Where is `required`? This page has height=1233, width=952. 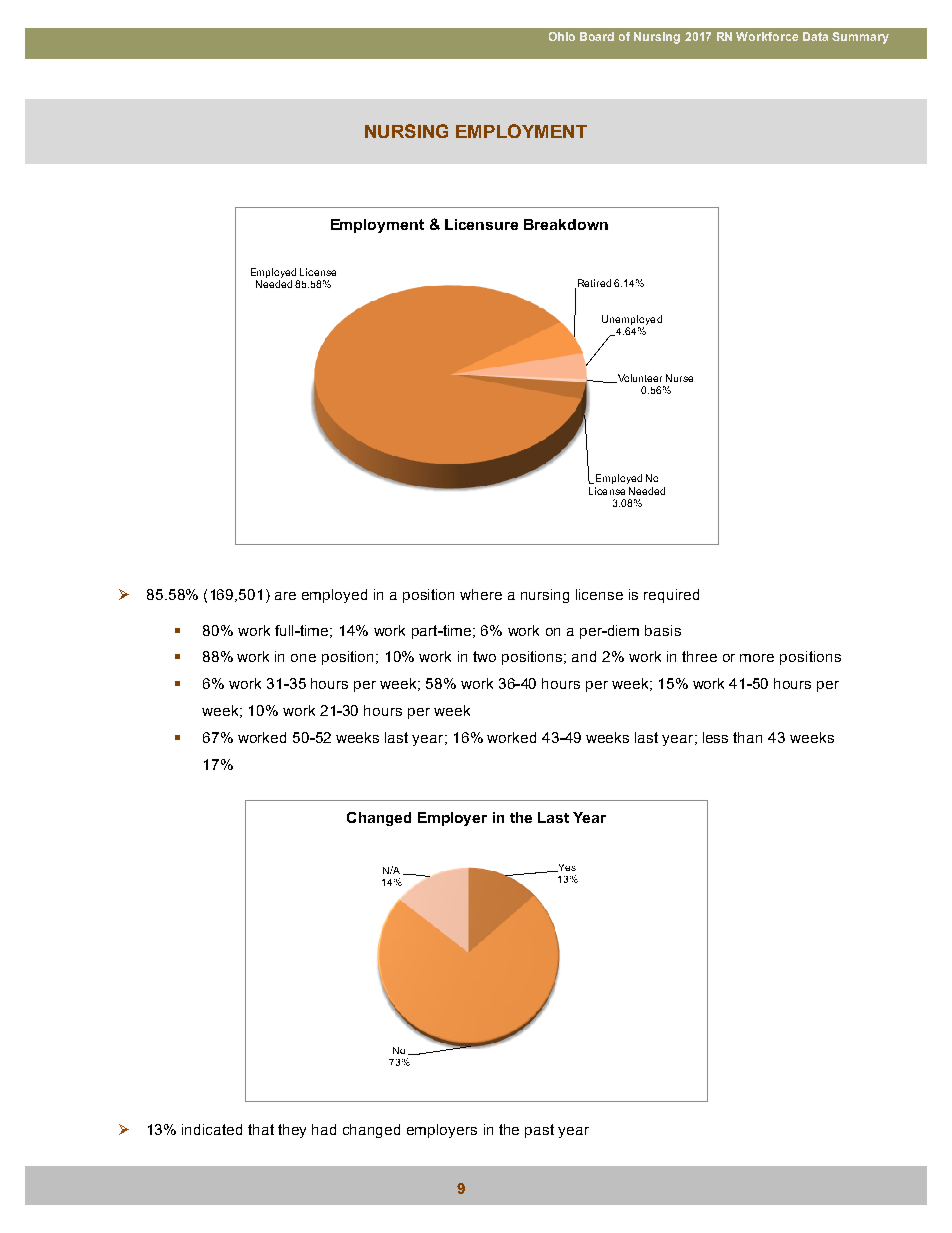
required is located at coordinates (671, 596).
